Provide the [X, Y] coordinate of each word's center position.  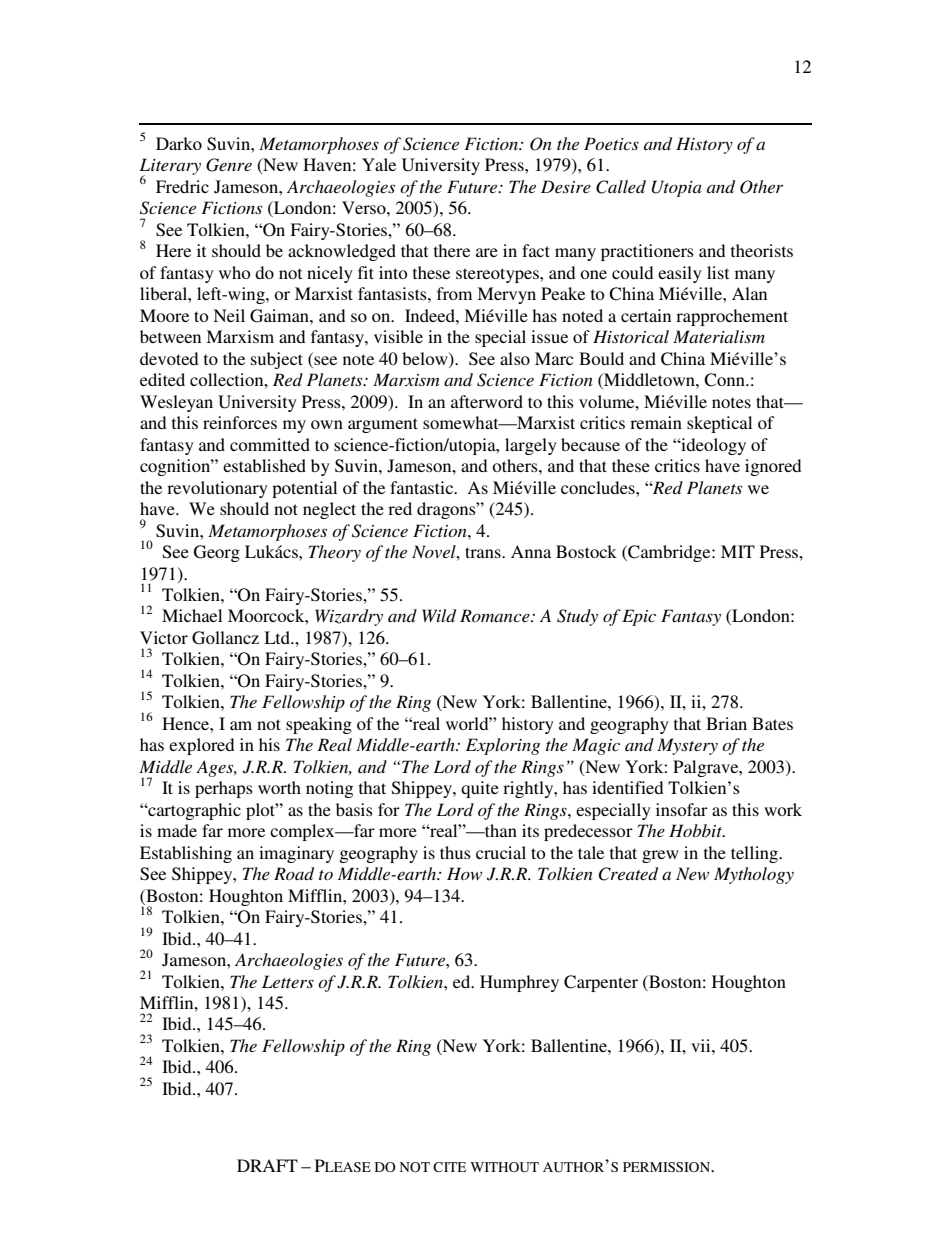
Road [294, 873]
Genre [229, 165]
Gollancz [225, 638]
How [464, 873]
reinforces [240, 422]
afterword [487, 401]
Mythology [754, 875]
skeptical [719, 424]
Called [621, 187]
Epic [639, 617]
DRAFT [267, 1165]
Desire [566, 186]
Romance [496, 615]
